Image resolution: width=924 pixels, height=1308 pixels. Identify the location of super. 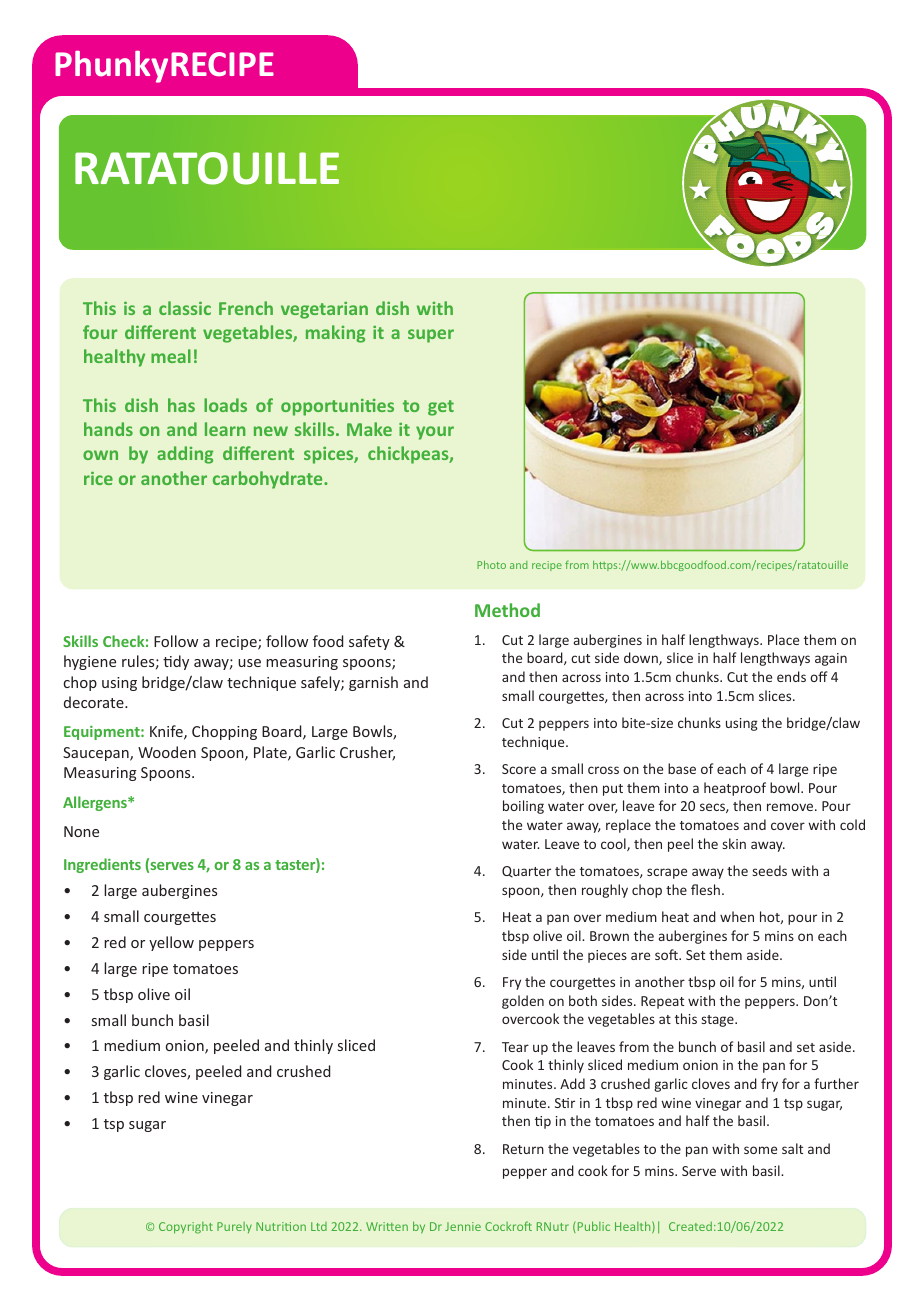
(431, 336).
